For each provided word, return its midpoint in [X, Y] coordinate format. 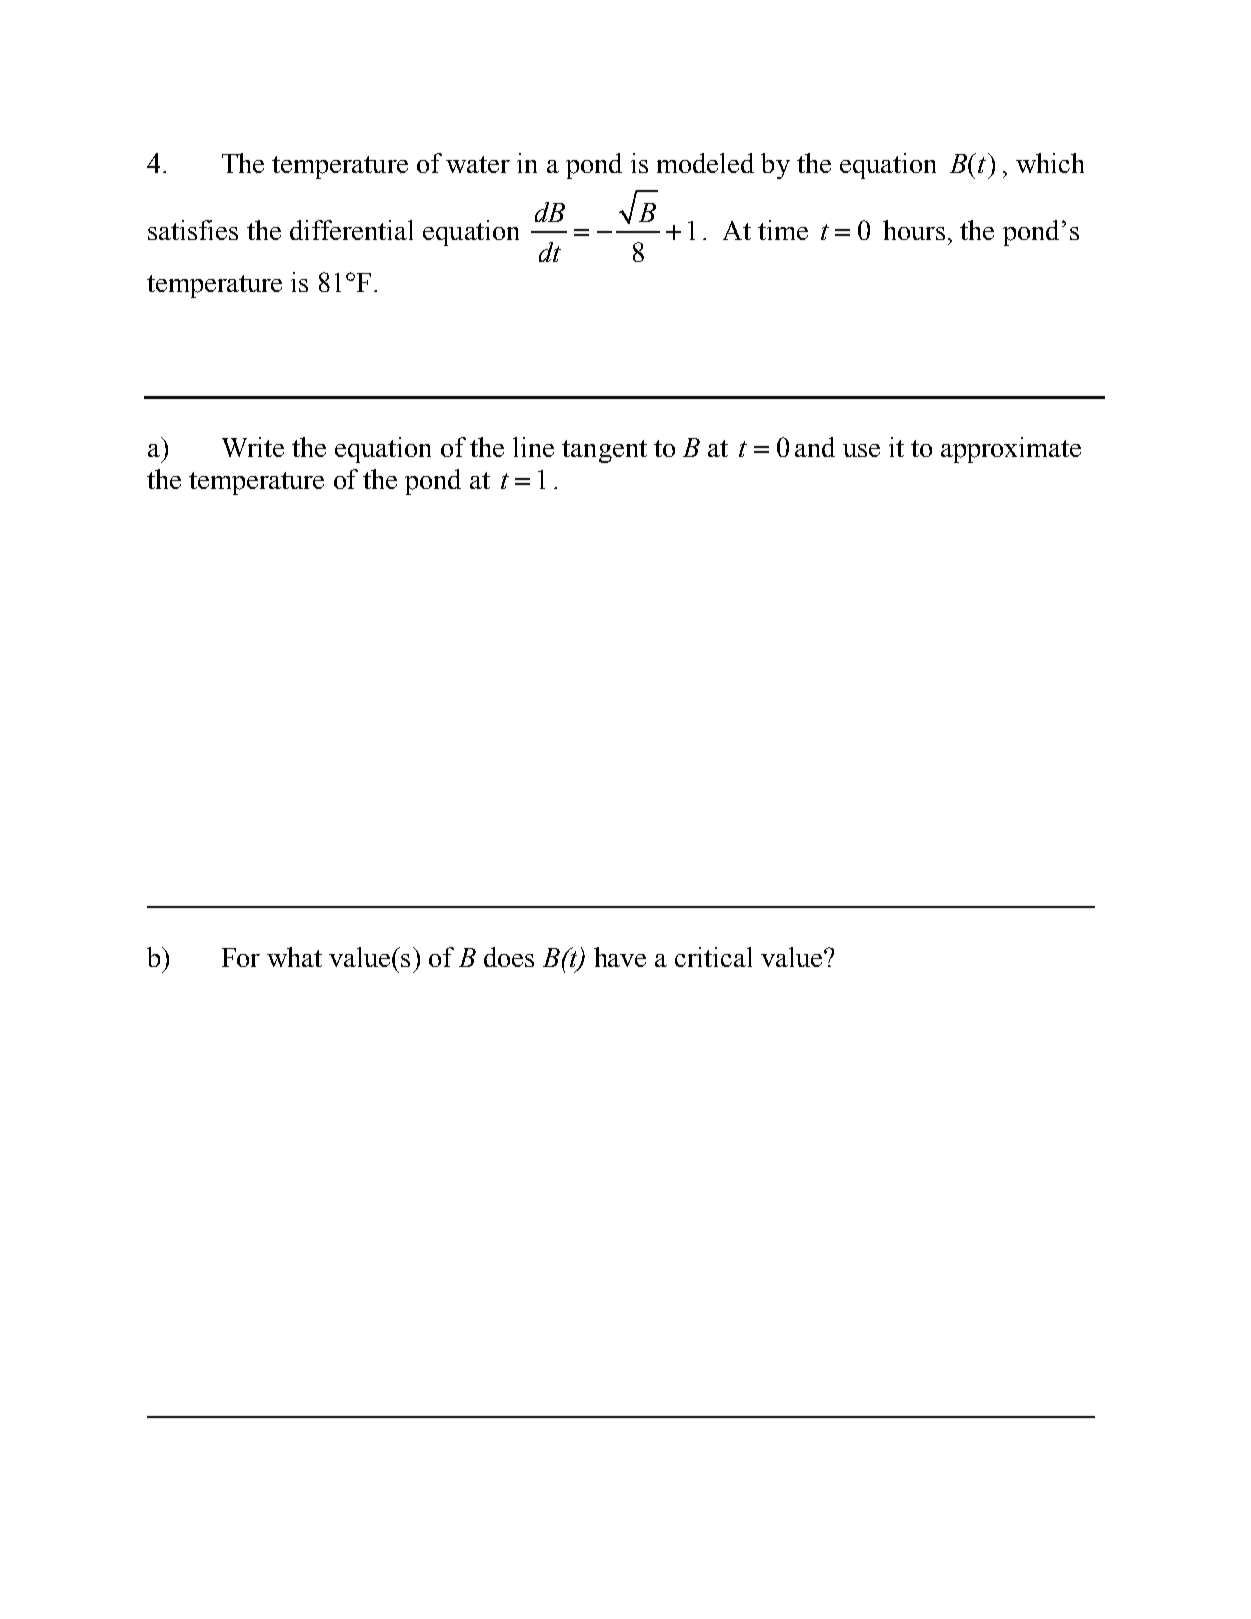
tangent [604, 451]
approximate [1011, 450]
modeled [705, 163]
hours [914, 230]
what [294, 957]
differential [351, 230]
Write [253, 447]
